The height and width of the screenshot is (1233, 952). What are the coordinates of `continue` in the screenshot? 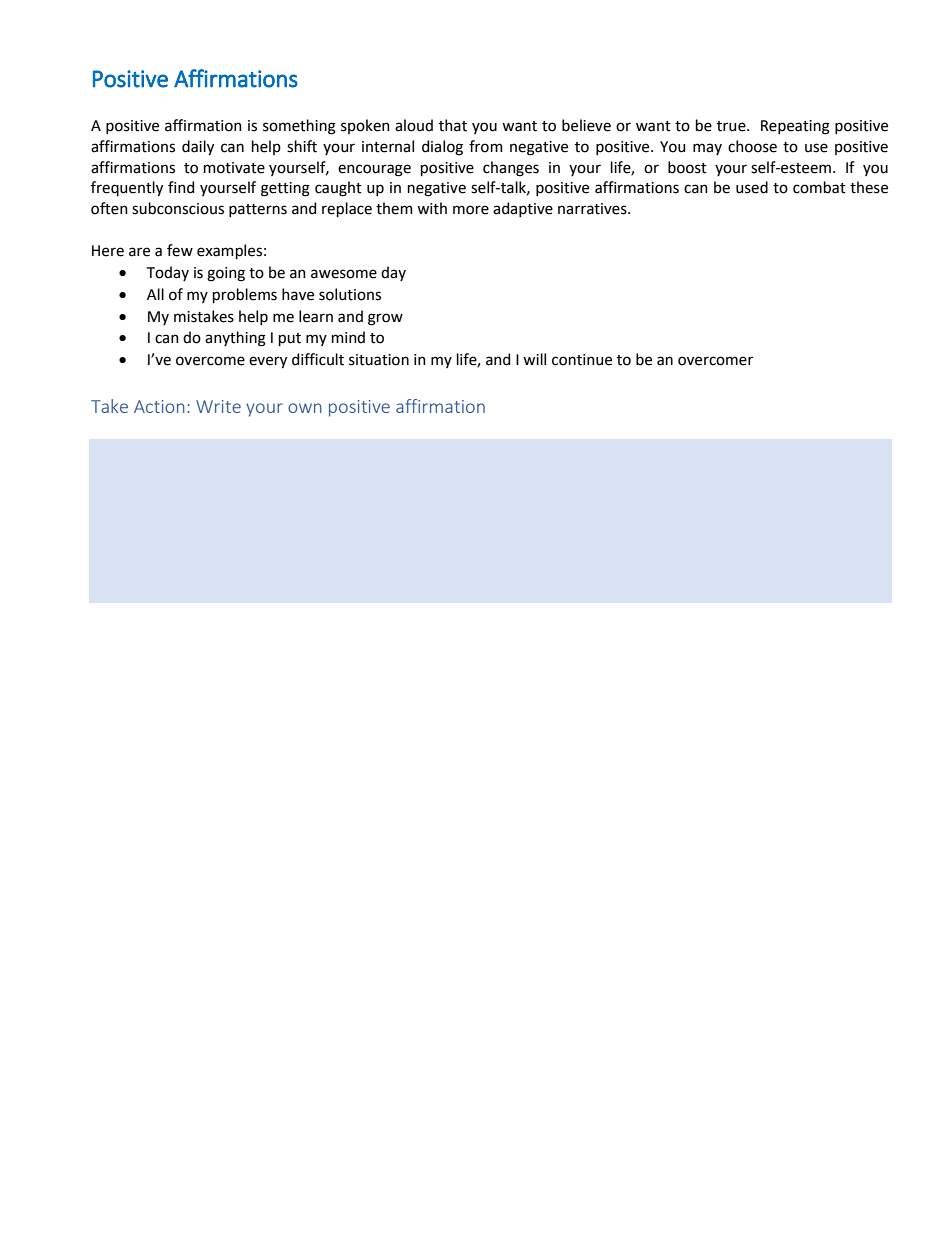 It's located at (582, 360).
